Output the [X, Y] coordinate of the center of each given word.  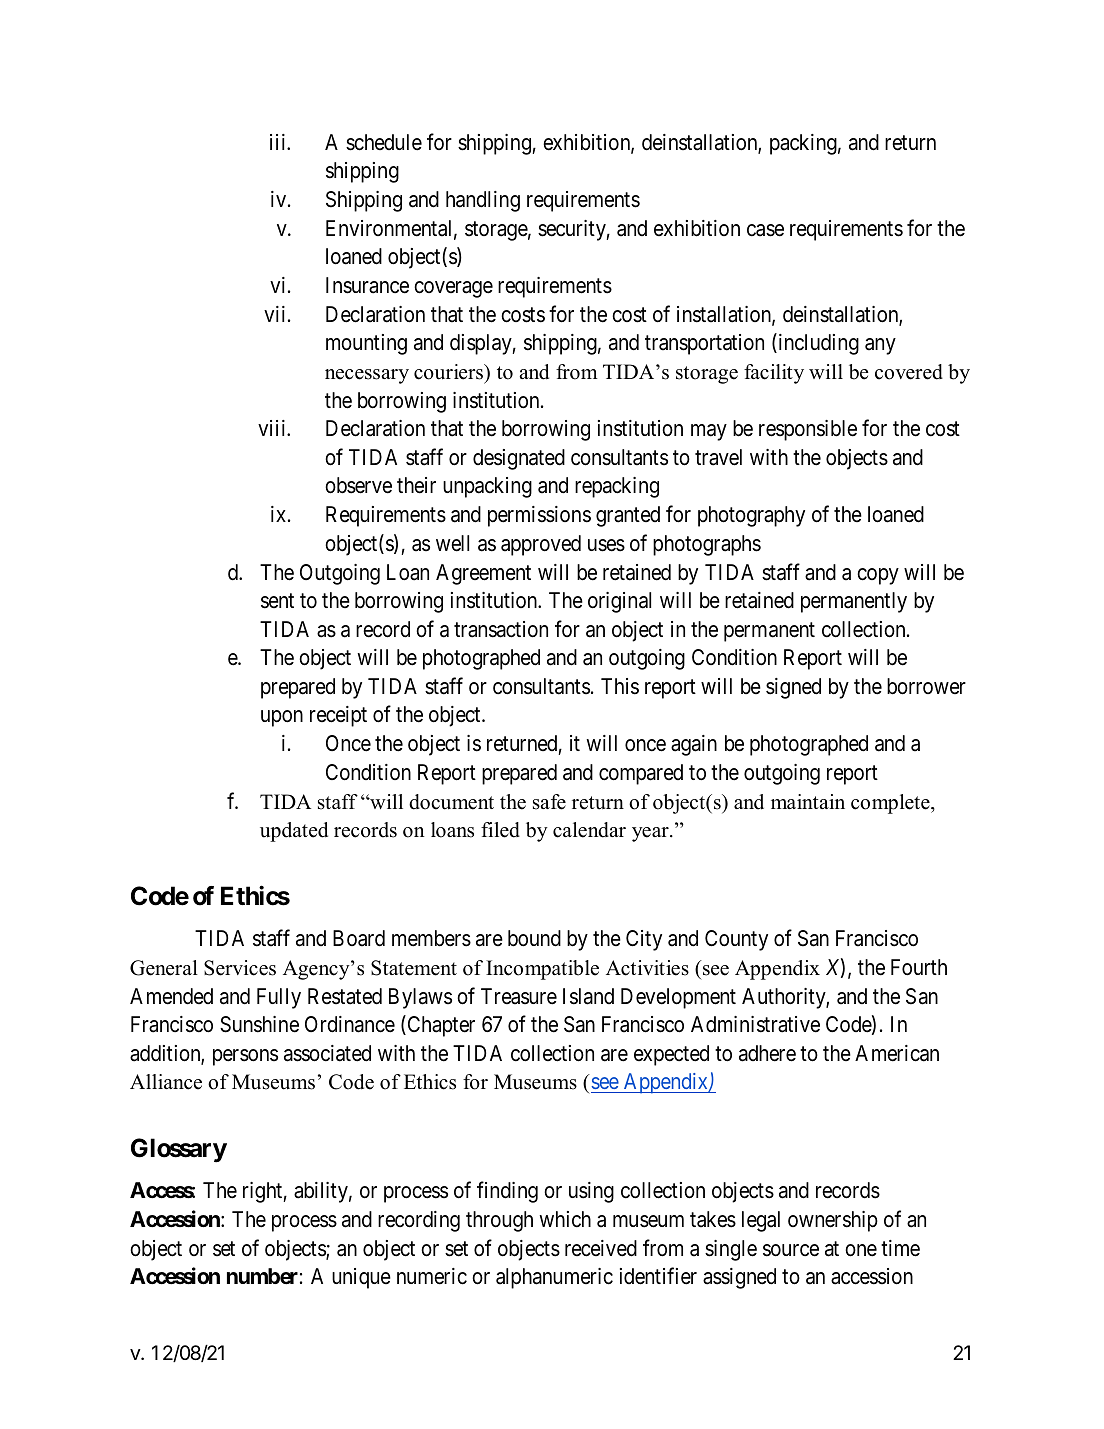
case [765, 230]
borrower [926, 686]
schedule [384, 142]
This [620, 686]
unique [361, 1278]
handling [483, 201]
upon [282, 719]
